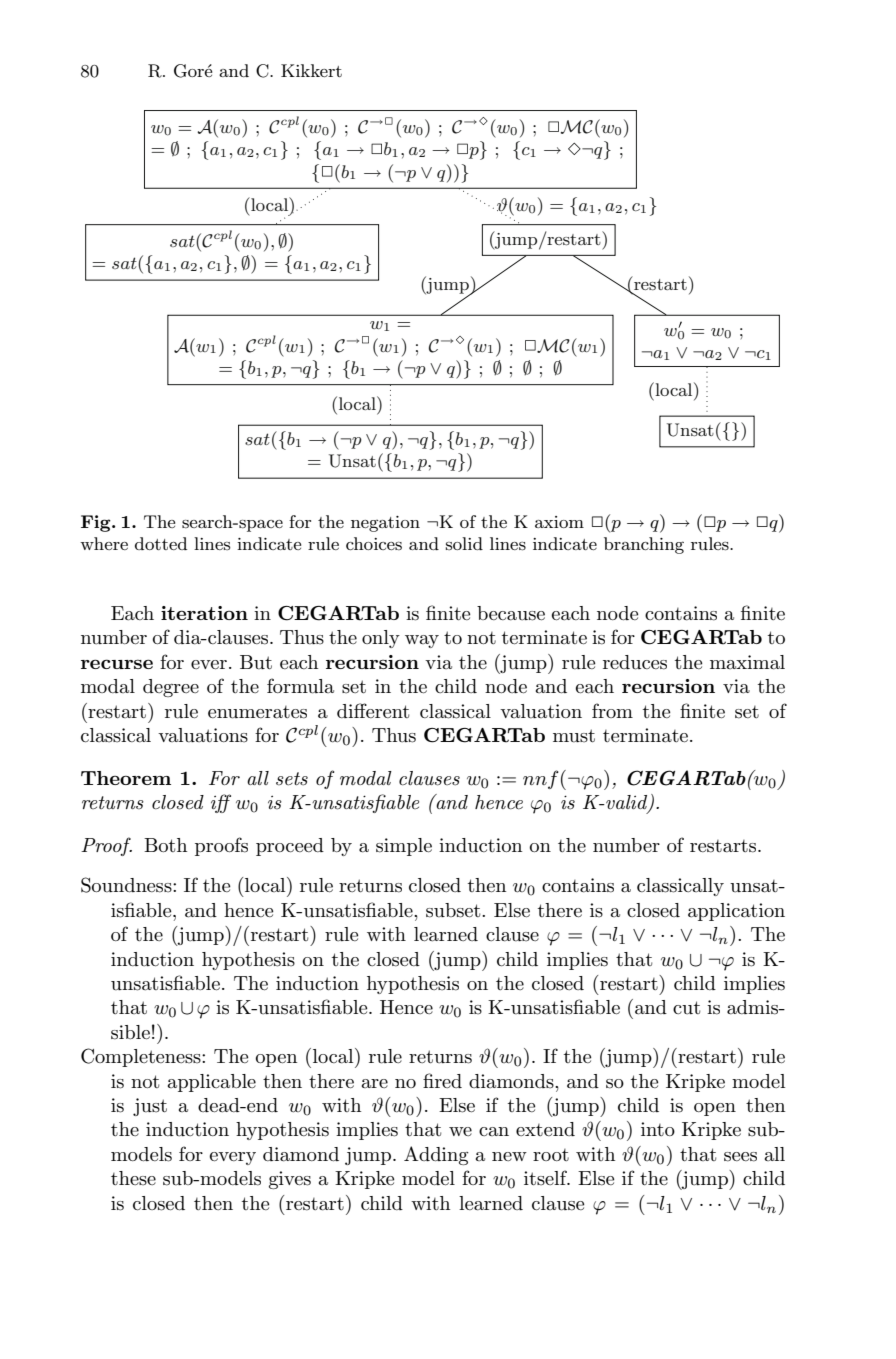 This screenshot has width=896, height=1359. What do you see at coordinates (165, 845) in the screenshot?
I see `Both` at bounding box center [165, 845].
